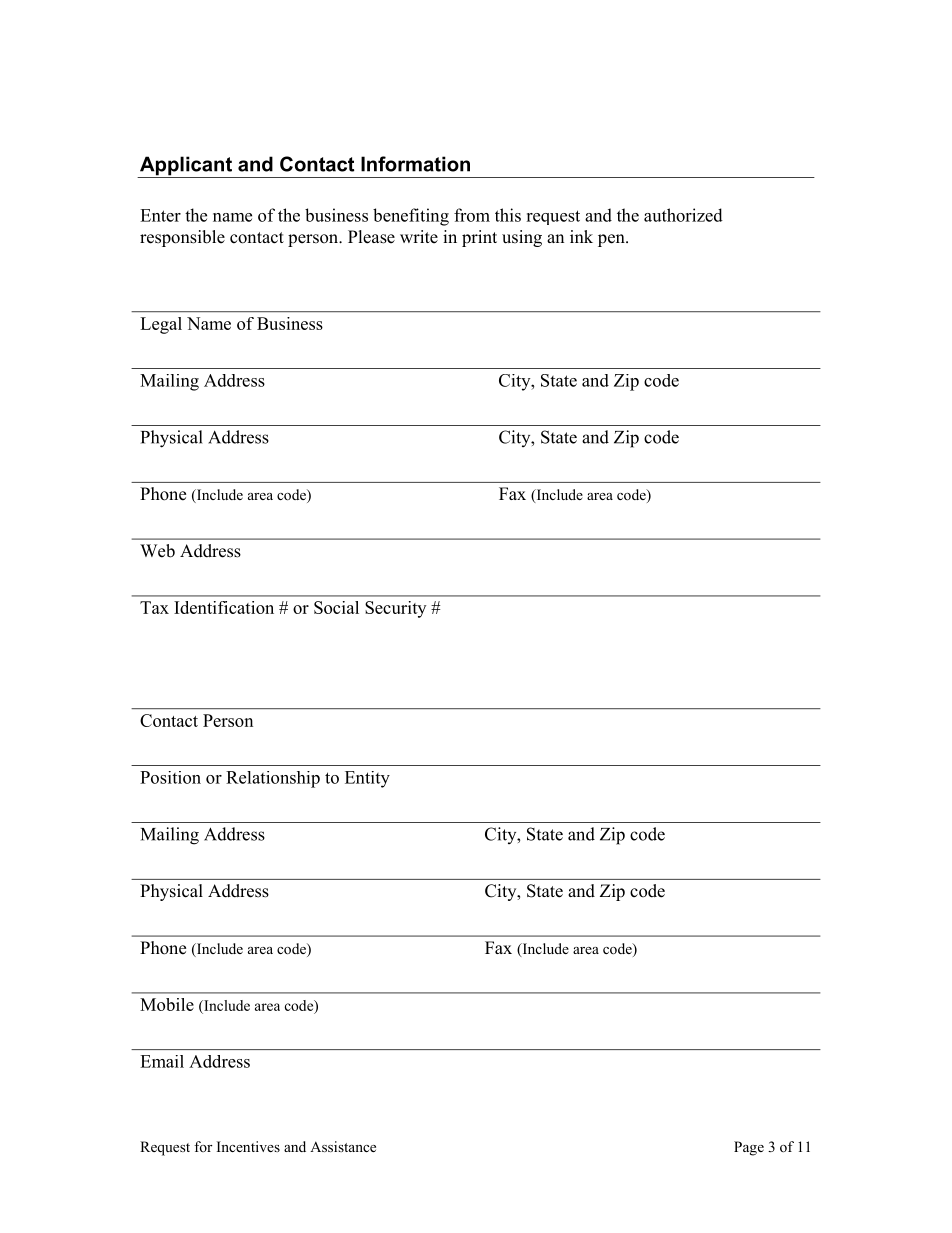 The width and height of the document is (952, 1233). I want to click on Legal, so click(161, 325).
